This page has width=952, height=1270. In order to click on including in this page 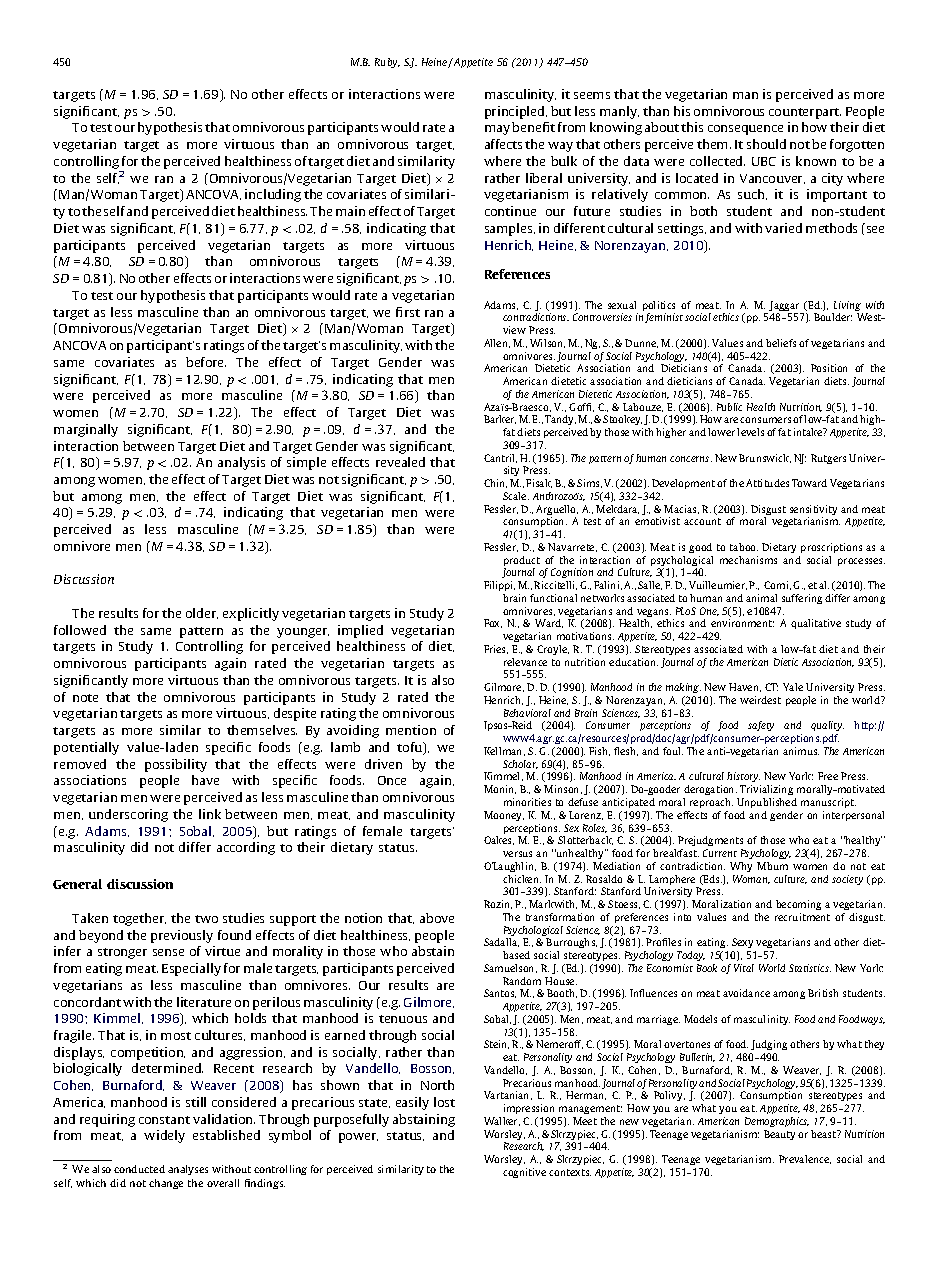, I will do `click(273, 195)`.
